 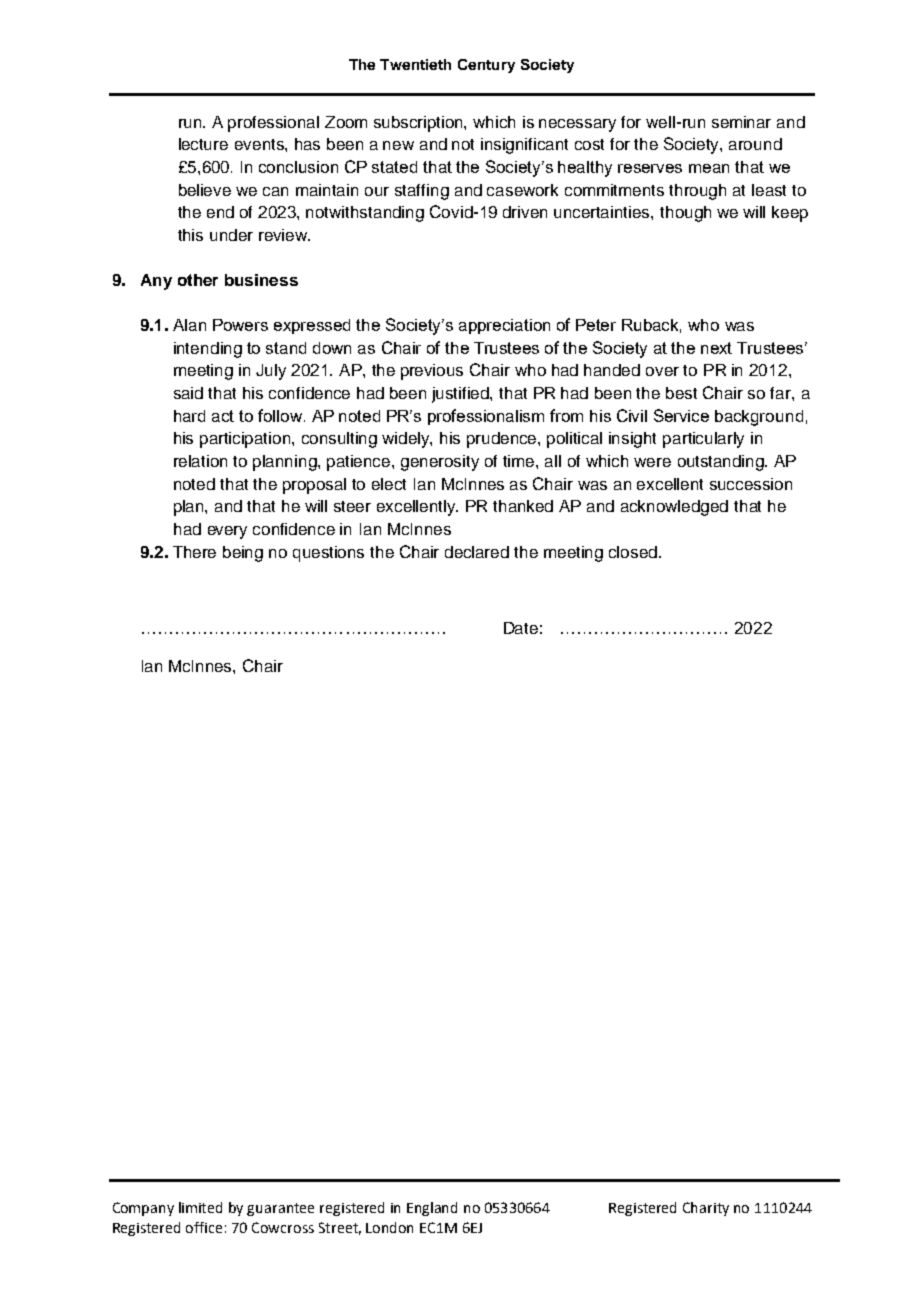 What do you see at coordinates (204, 1227) in the screenshot?
I see `office` at bounding box center [204, 1227].
